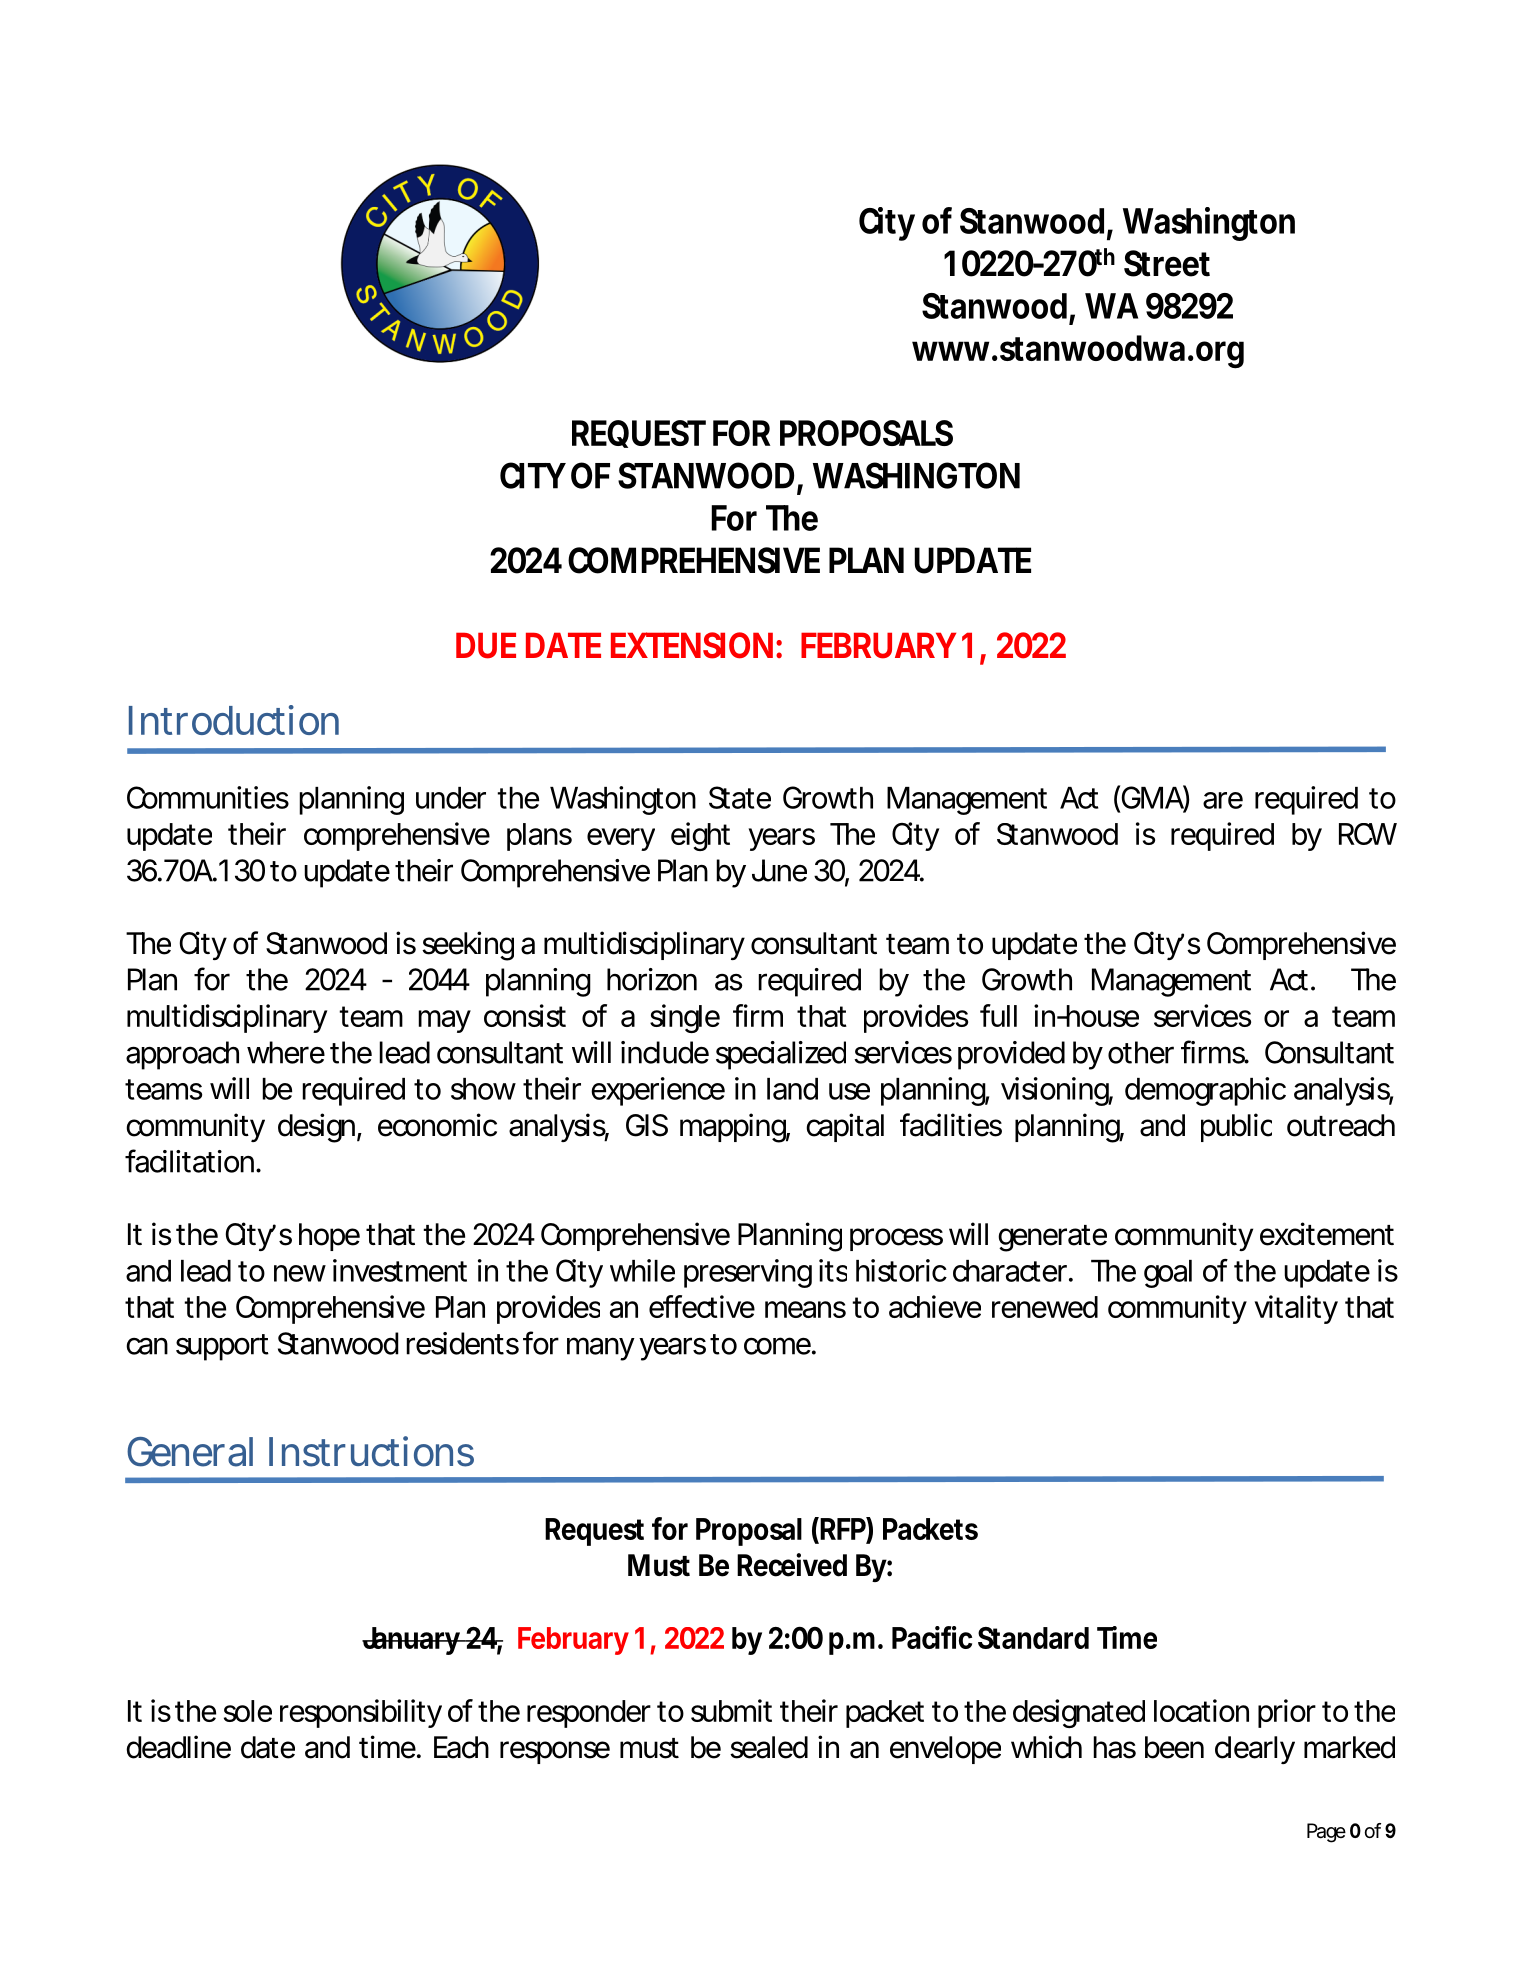  Describe the element at coordinates (1236, 1127) in the screenshot. I see `public` at that location.
